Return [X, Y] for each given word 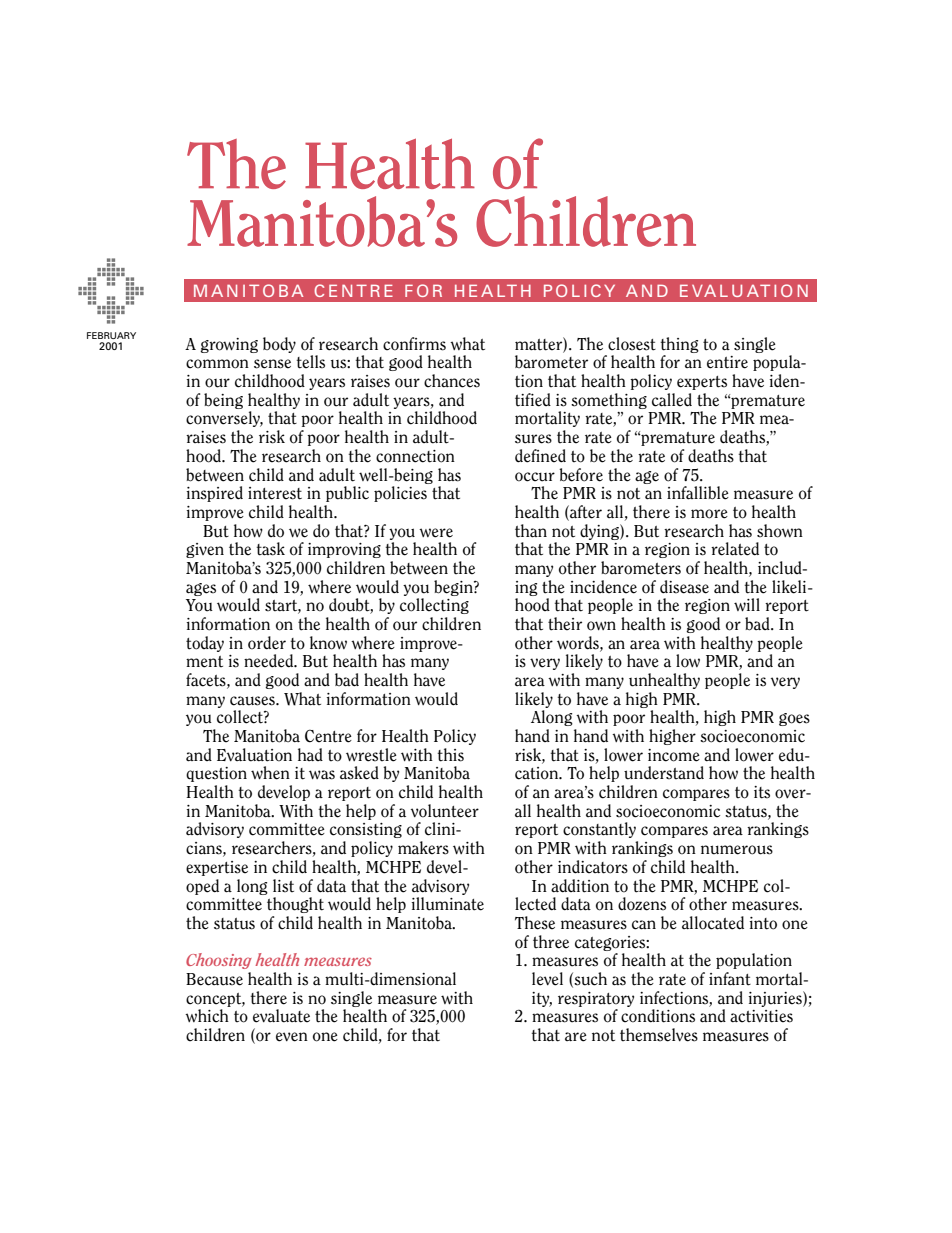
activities [761, 1016]
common [217, 364]
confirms [414, 344]
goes [794, 719]
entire [727, 362]
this [450, 755]
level [547, 979]
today [205, 644]
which [207, 1016]
